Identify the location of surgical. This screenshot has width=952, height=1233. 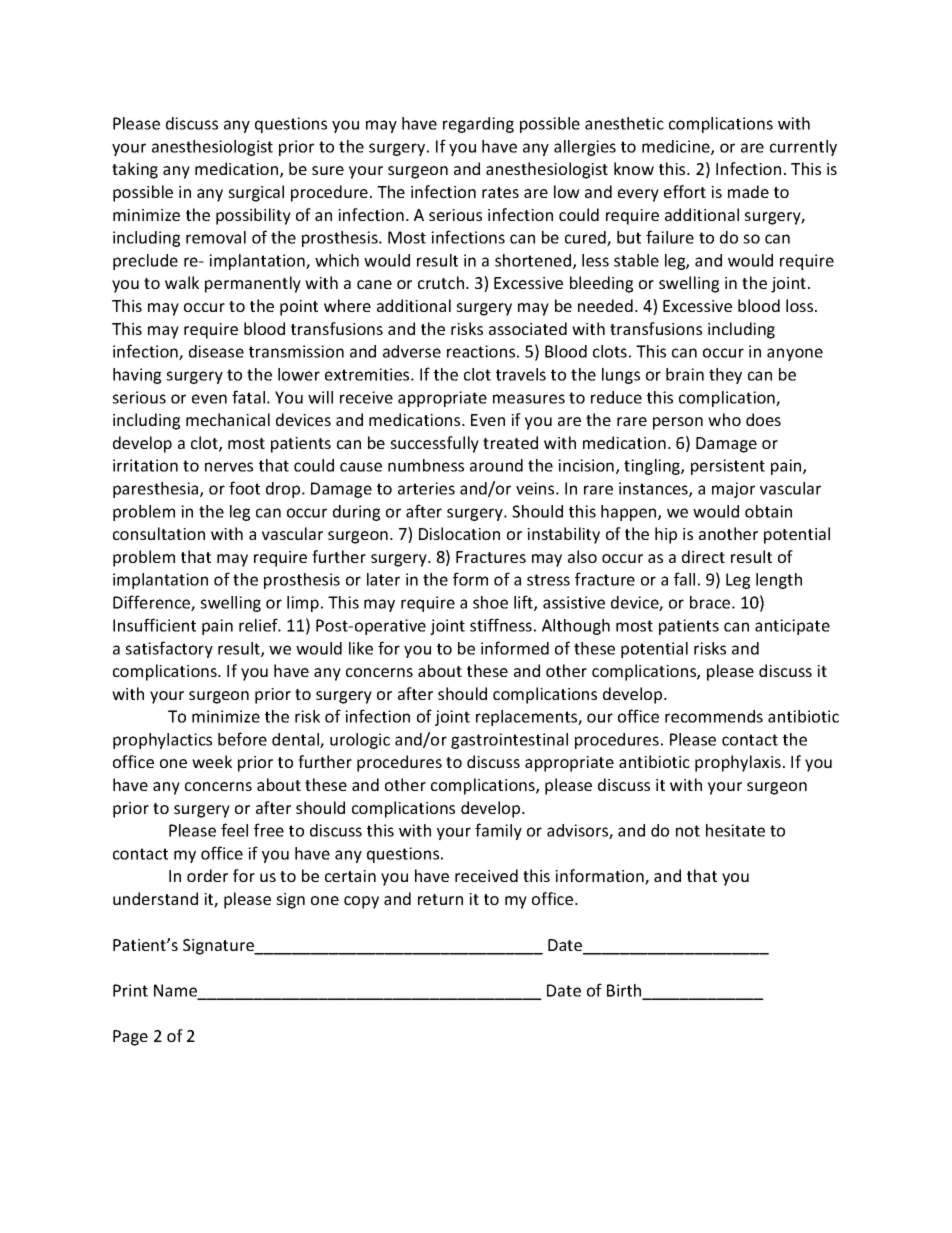
(256, 193).
